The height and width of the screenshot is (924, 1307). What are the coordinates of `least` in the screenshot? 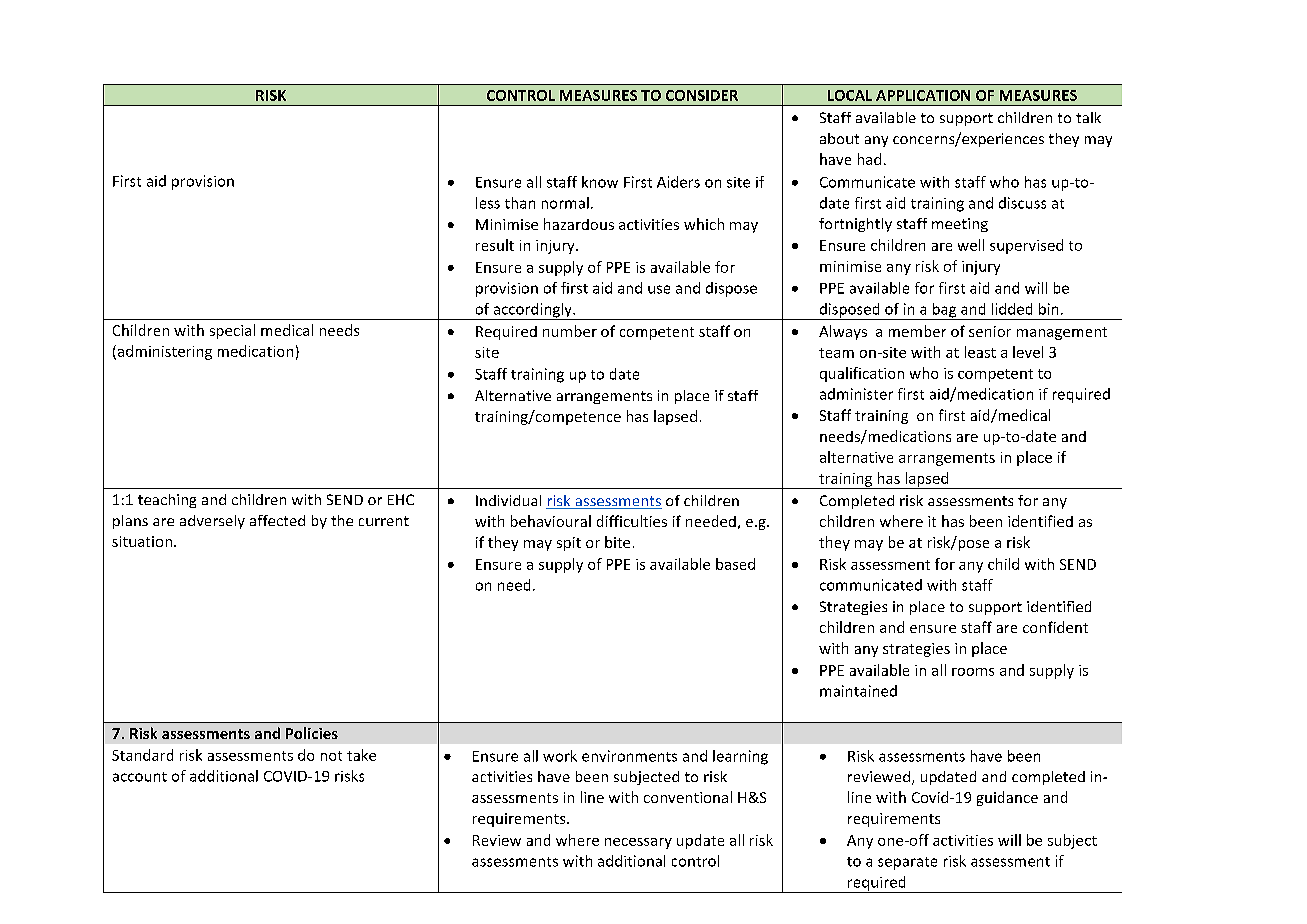 It's located at (980, 352).
